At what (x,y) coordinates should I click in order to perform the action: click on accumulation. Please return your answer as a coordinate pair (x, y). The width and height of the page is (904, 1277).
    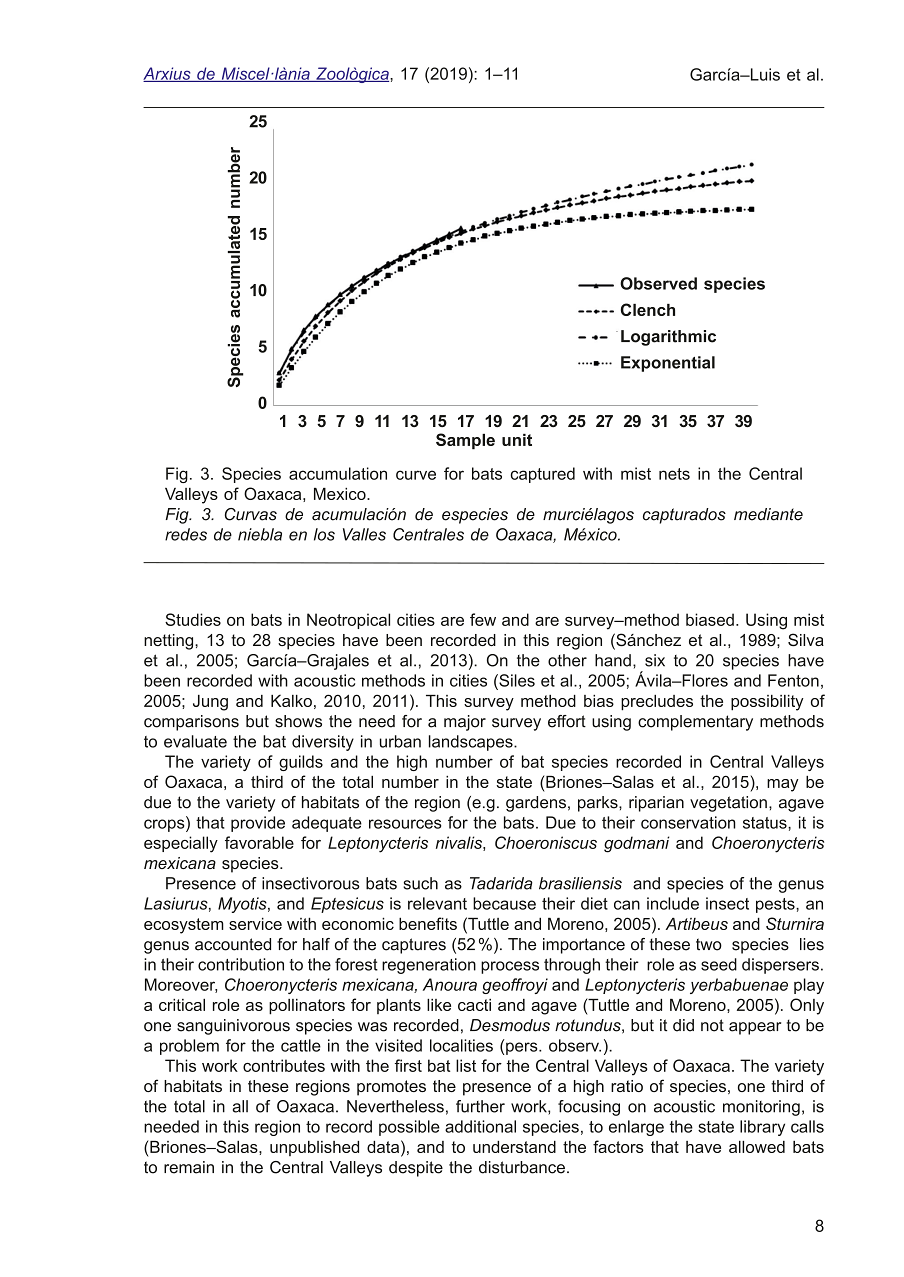
    Looking at the image, I should click on (338, 473).
